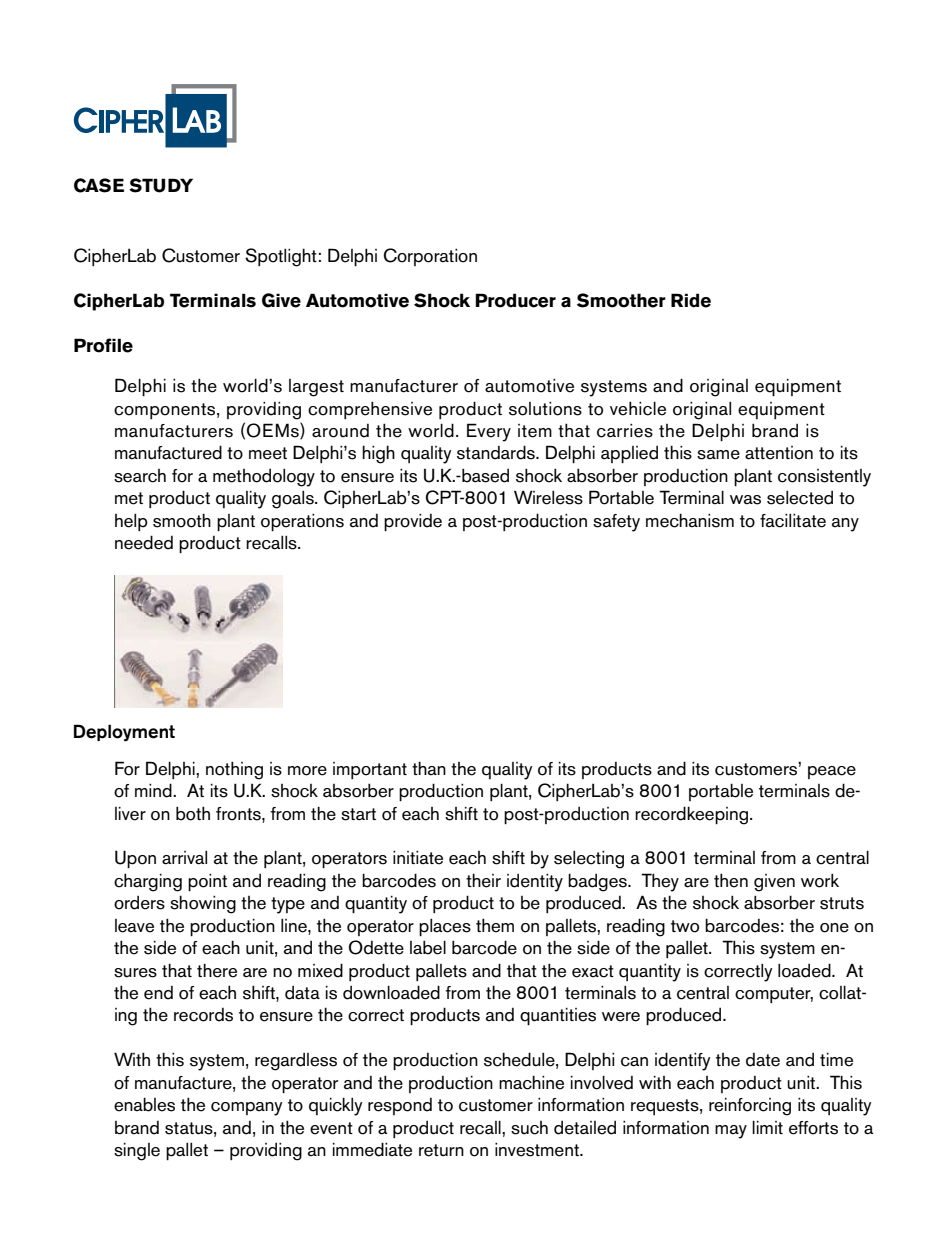 The width and height of the screenshot is (952, 1233). Describe the element at coordinates (161, 185) in the screenshot. I see `STUDY` at that location.
